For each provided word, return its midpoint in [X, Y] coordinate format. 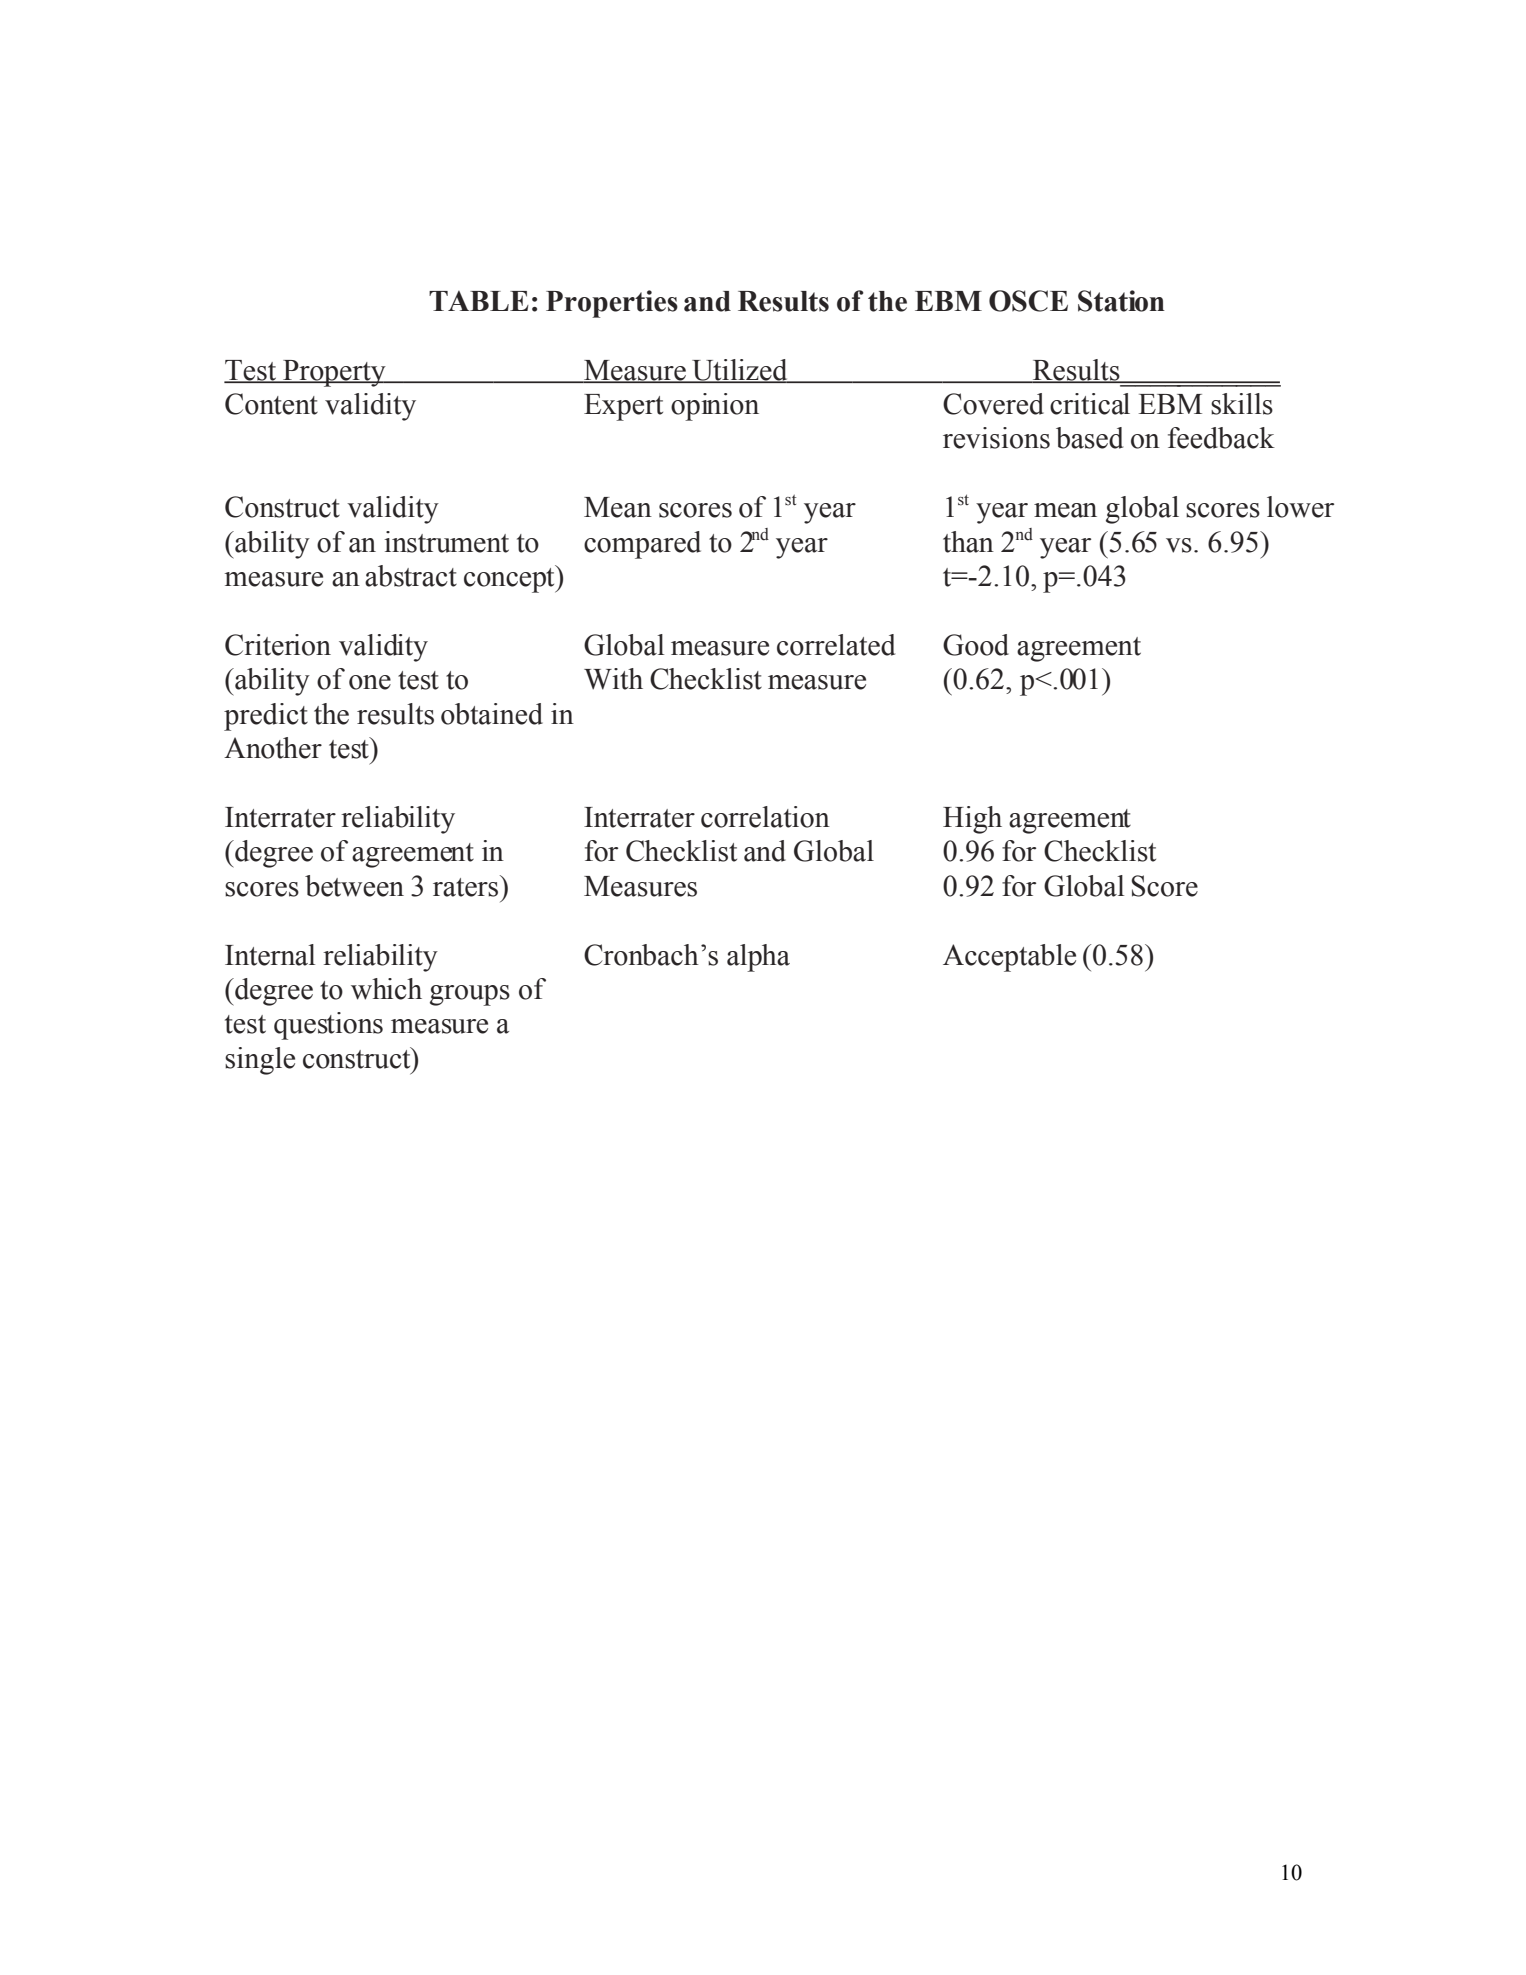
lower [1300, 507]
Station [1121, 301]
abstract [411, 576]
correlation [765, 817]
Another [273, 748]
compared [642, 545]
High [972, 820]
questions [328, 1026]
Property [334, 373]
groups [470, 995]
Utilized [740, 370]
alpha [758, 958]
